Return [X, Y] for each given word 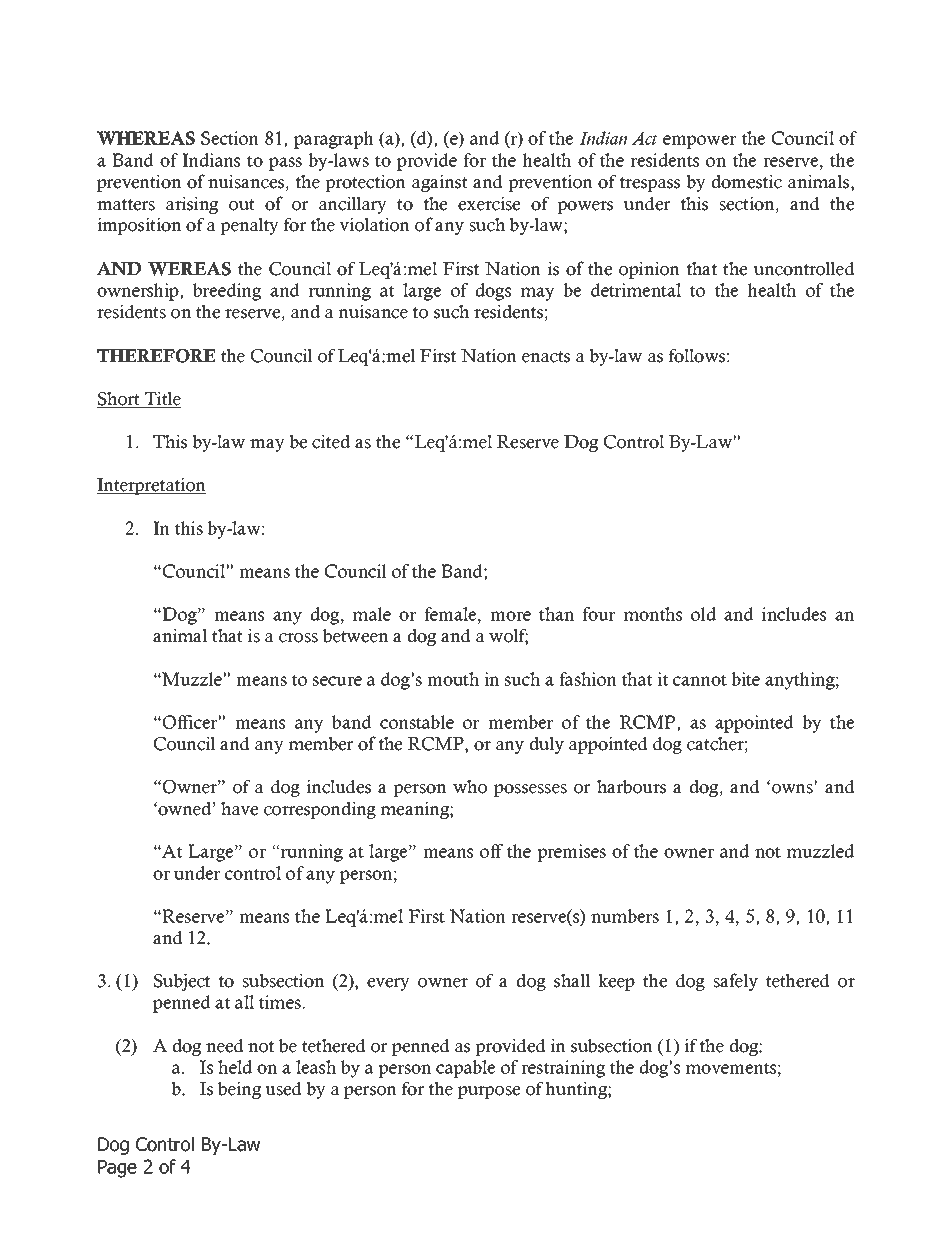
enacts [546, 357]
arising [192, 205]
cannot [700, 680]
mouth [453, 679]
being [239, 1090]
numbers [625, 916]
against [440, 183]
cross [298, 638]
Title [162, 399]
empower [699, 142]
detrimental [636, 290]
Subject [182, 982]
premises [571, 853]
